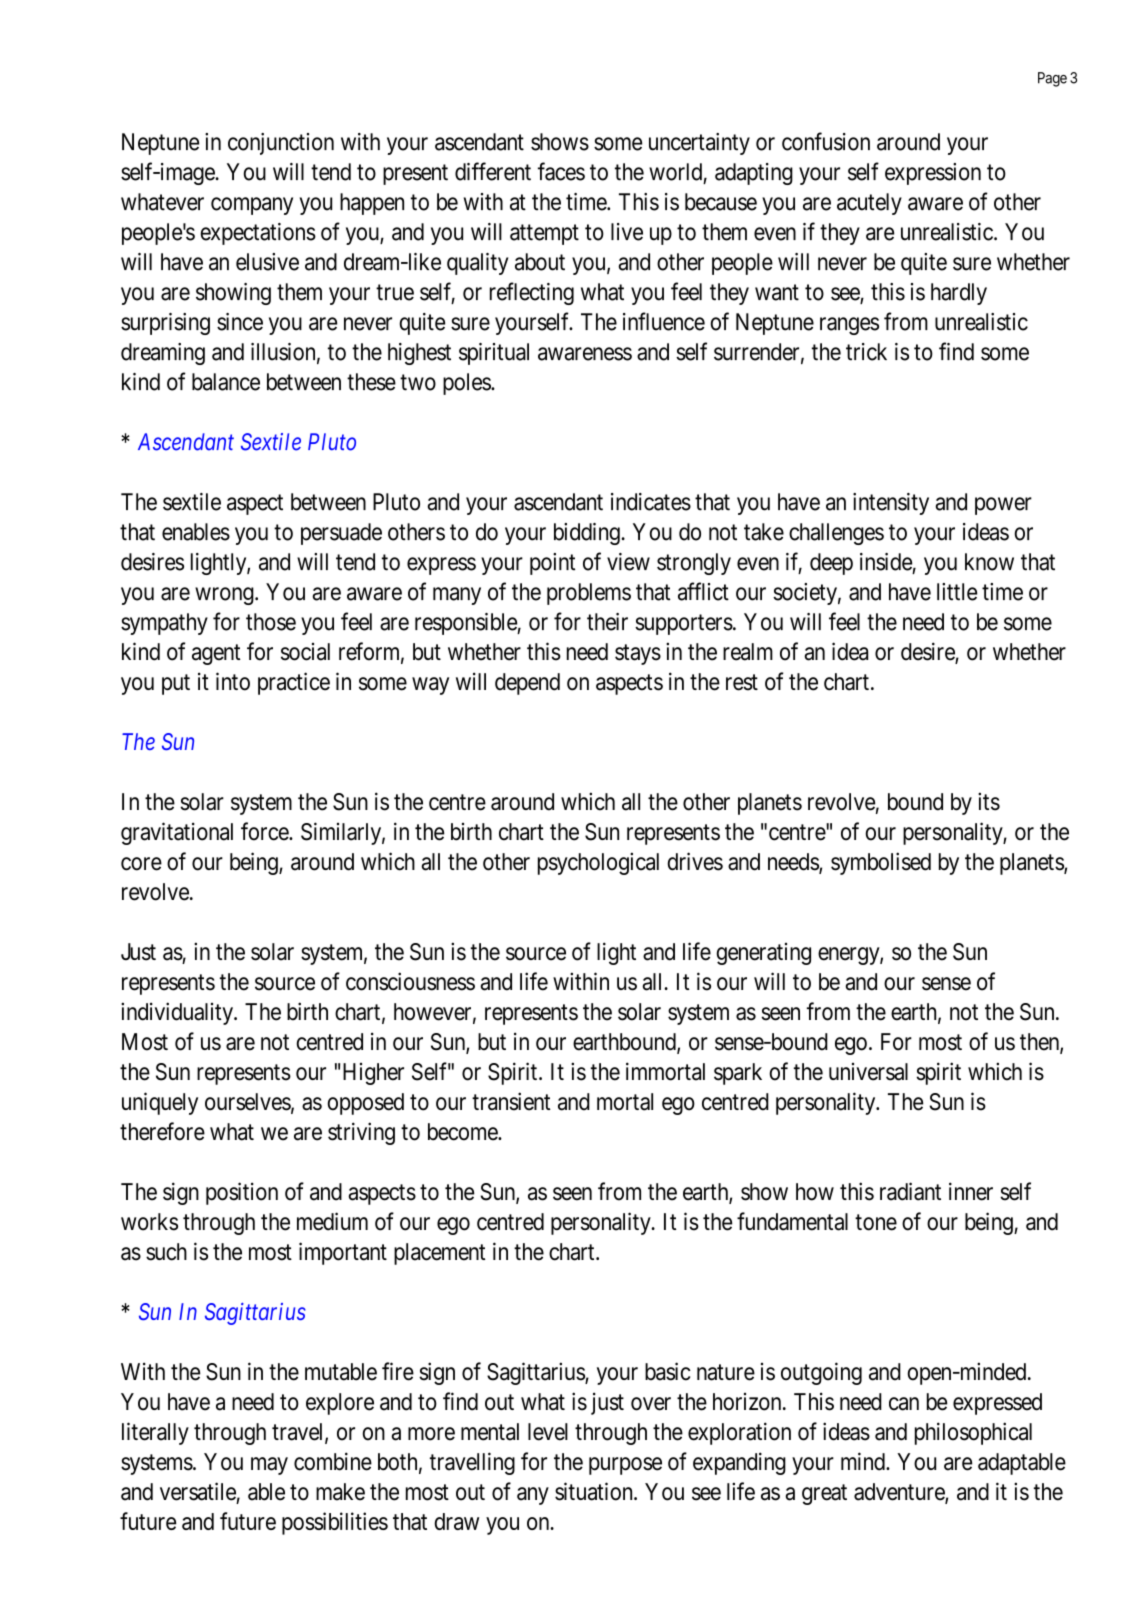 This image has height=1619, width=1144. Describe the element at coordinates (233, 681) in the image. I see `into` at that location.
